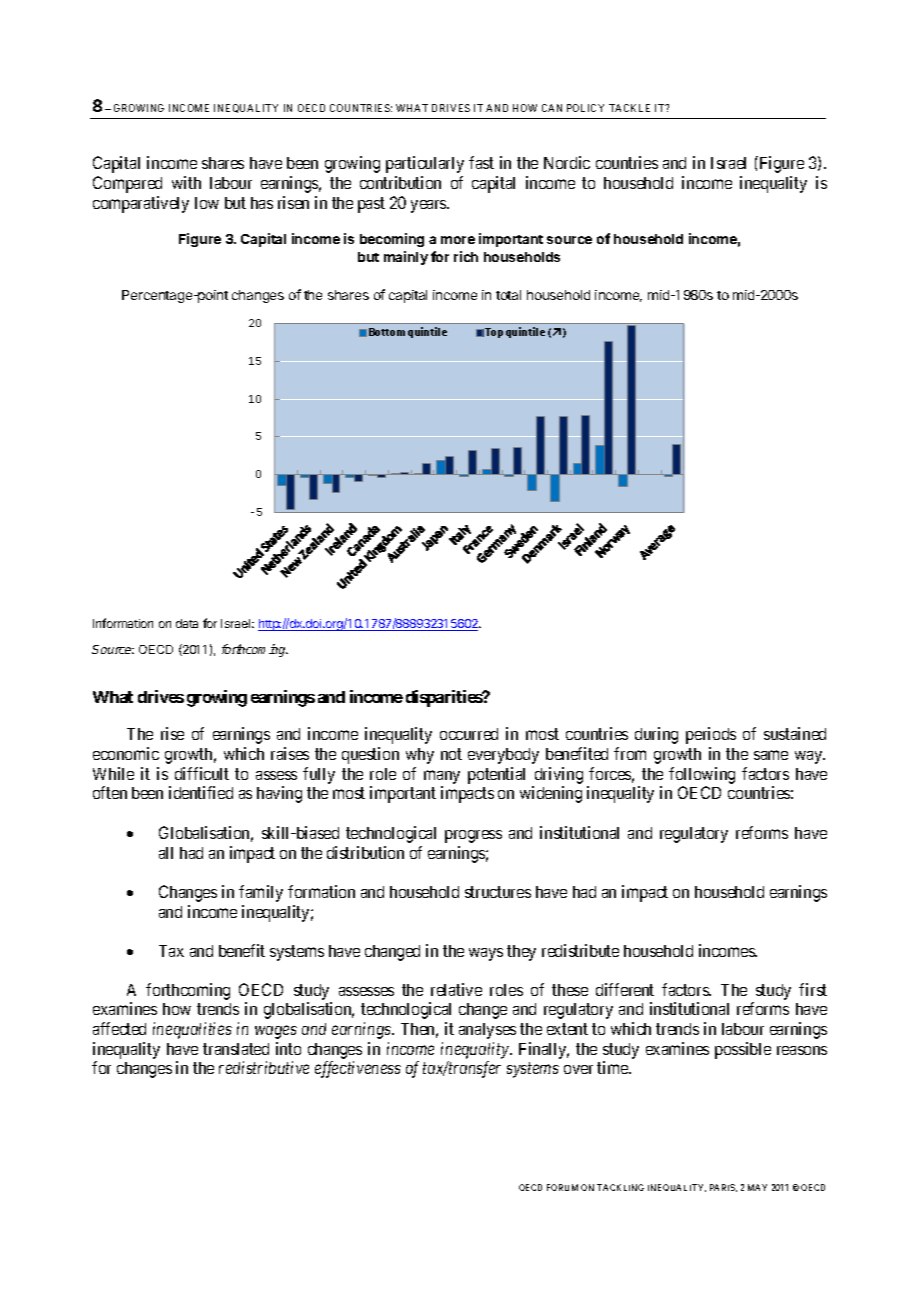 The height and width of the document is (1308, 924). What do you see at coordinates (186, 182) in the document?
I see `with` at bounding box center [186, 182].
